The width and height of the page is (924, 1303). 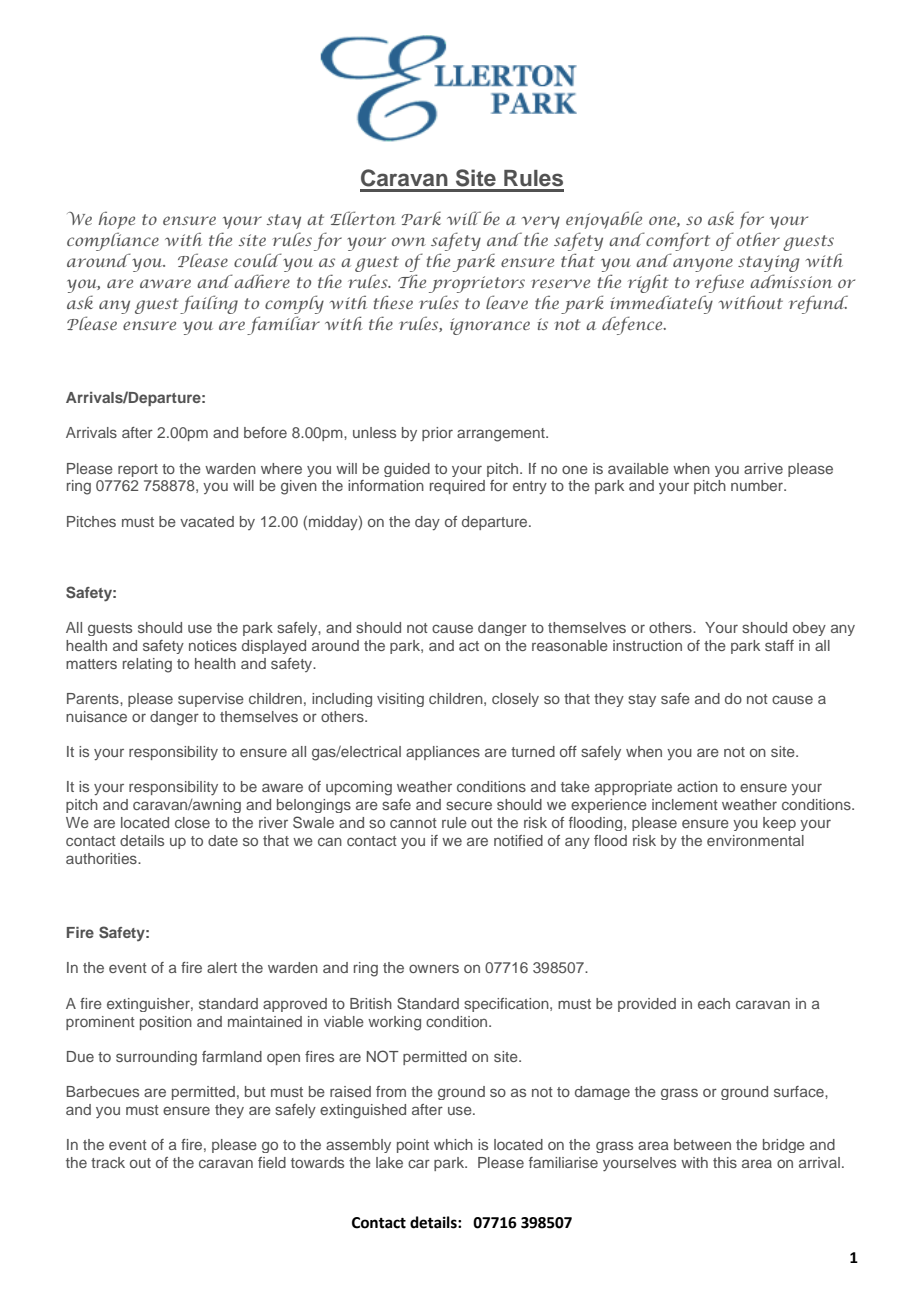 I want to click on supervise, so click(x=211, y=700).
